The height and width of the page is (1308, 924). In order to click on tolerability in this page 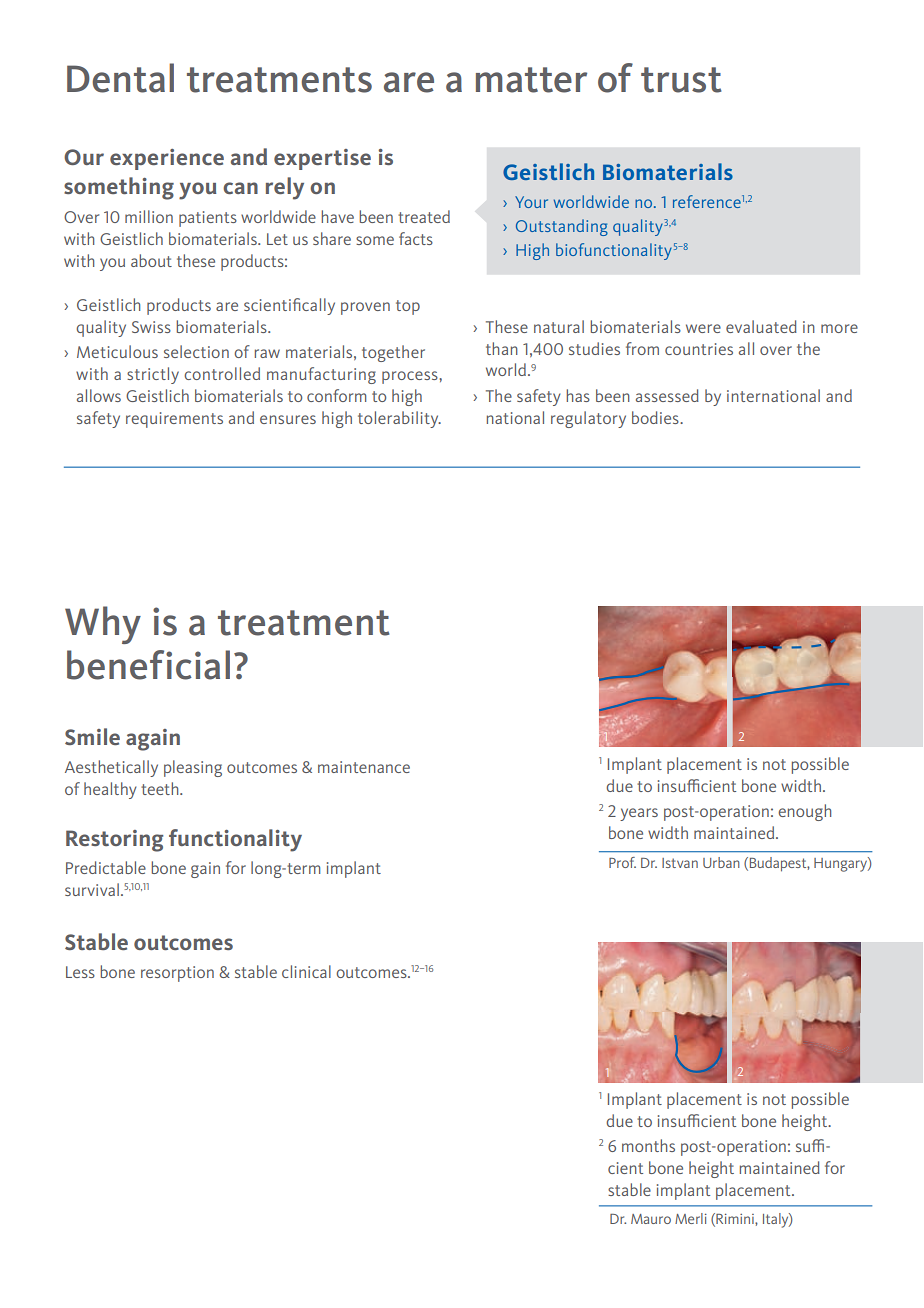, I will do `click(399, 419)`.
